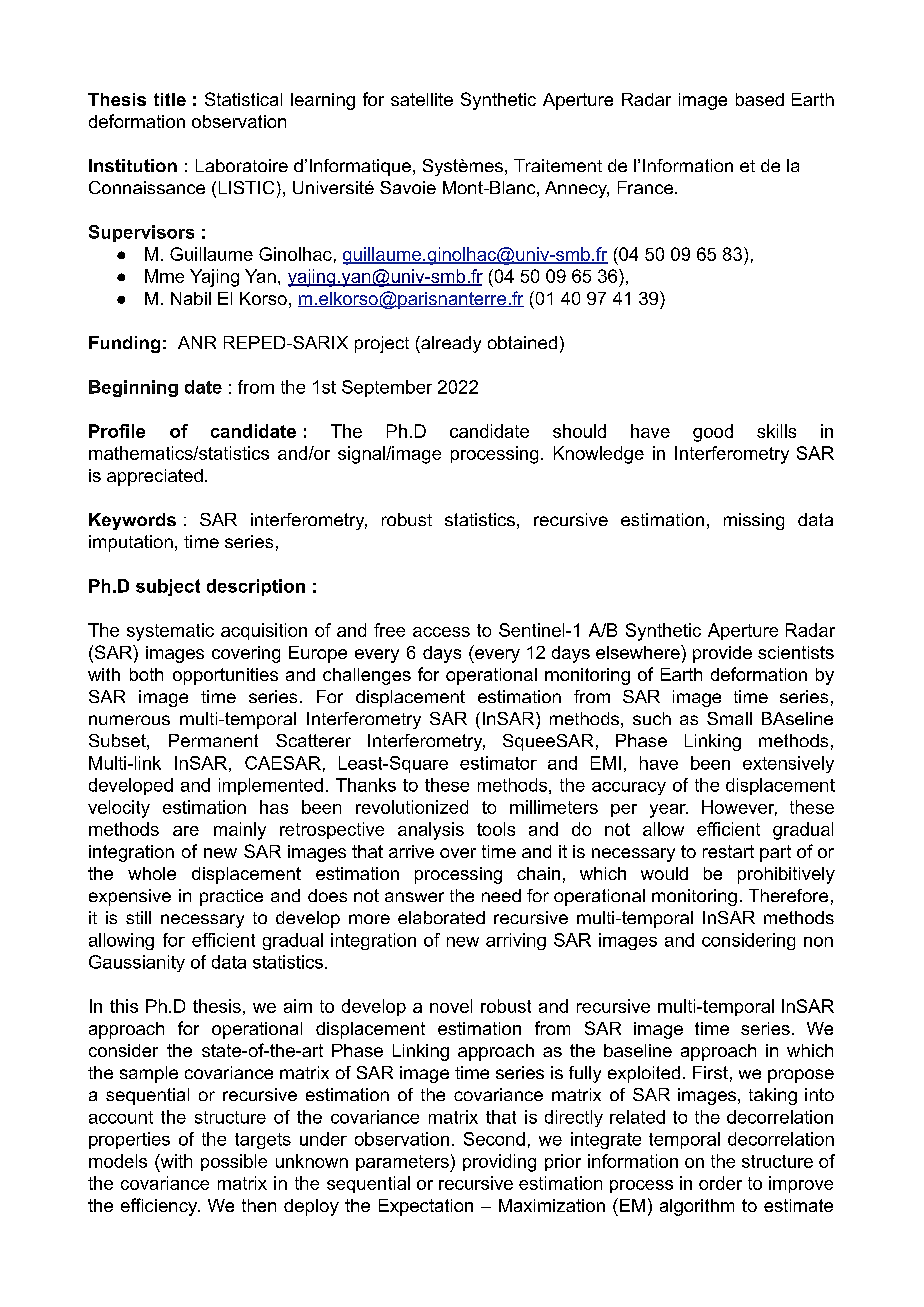  Describe the element at coordinates (422, 99) in the page. I see `satellite` at that location.
